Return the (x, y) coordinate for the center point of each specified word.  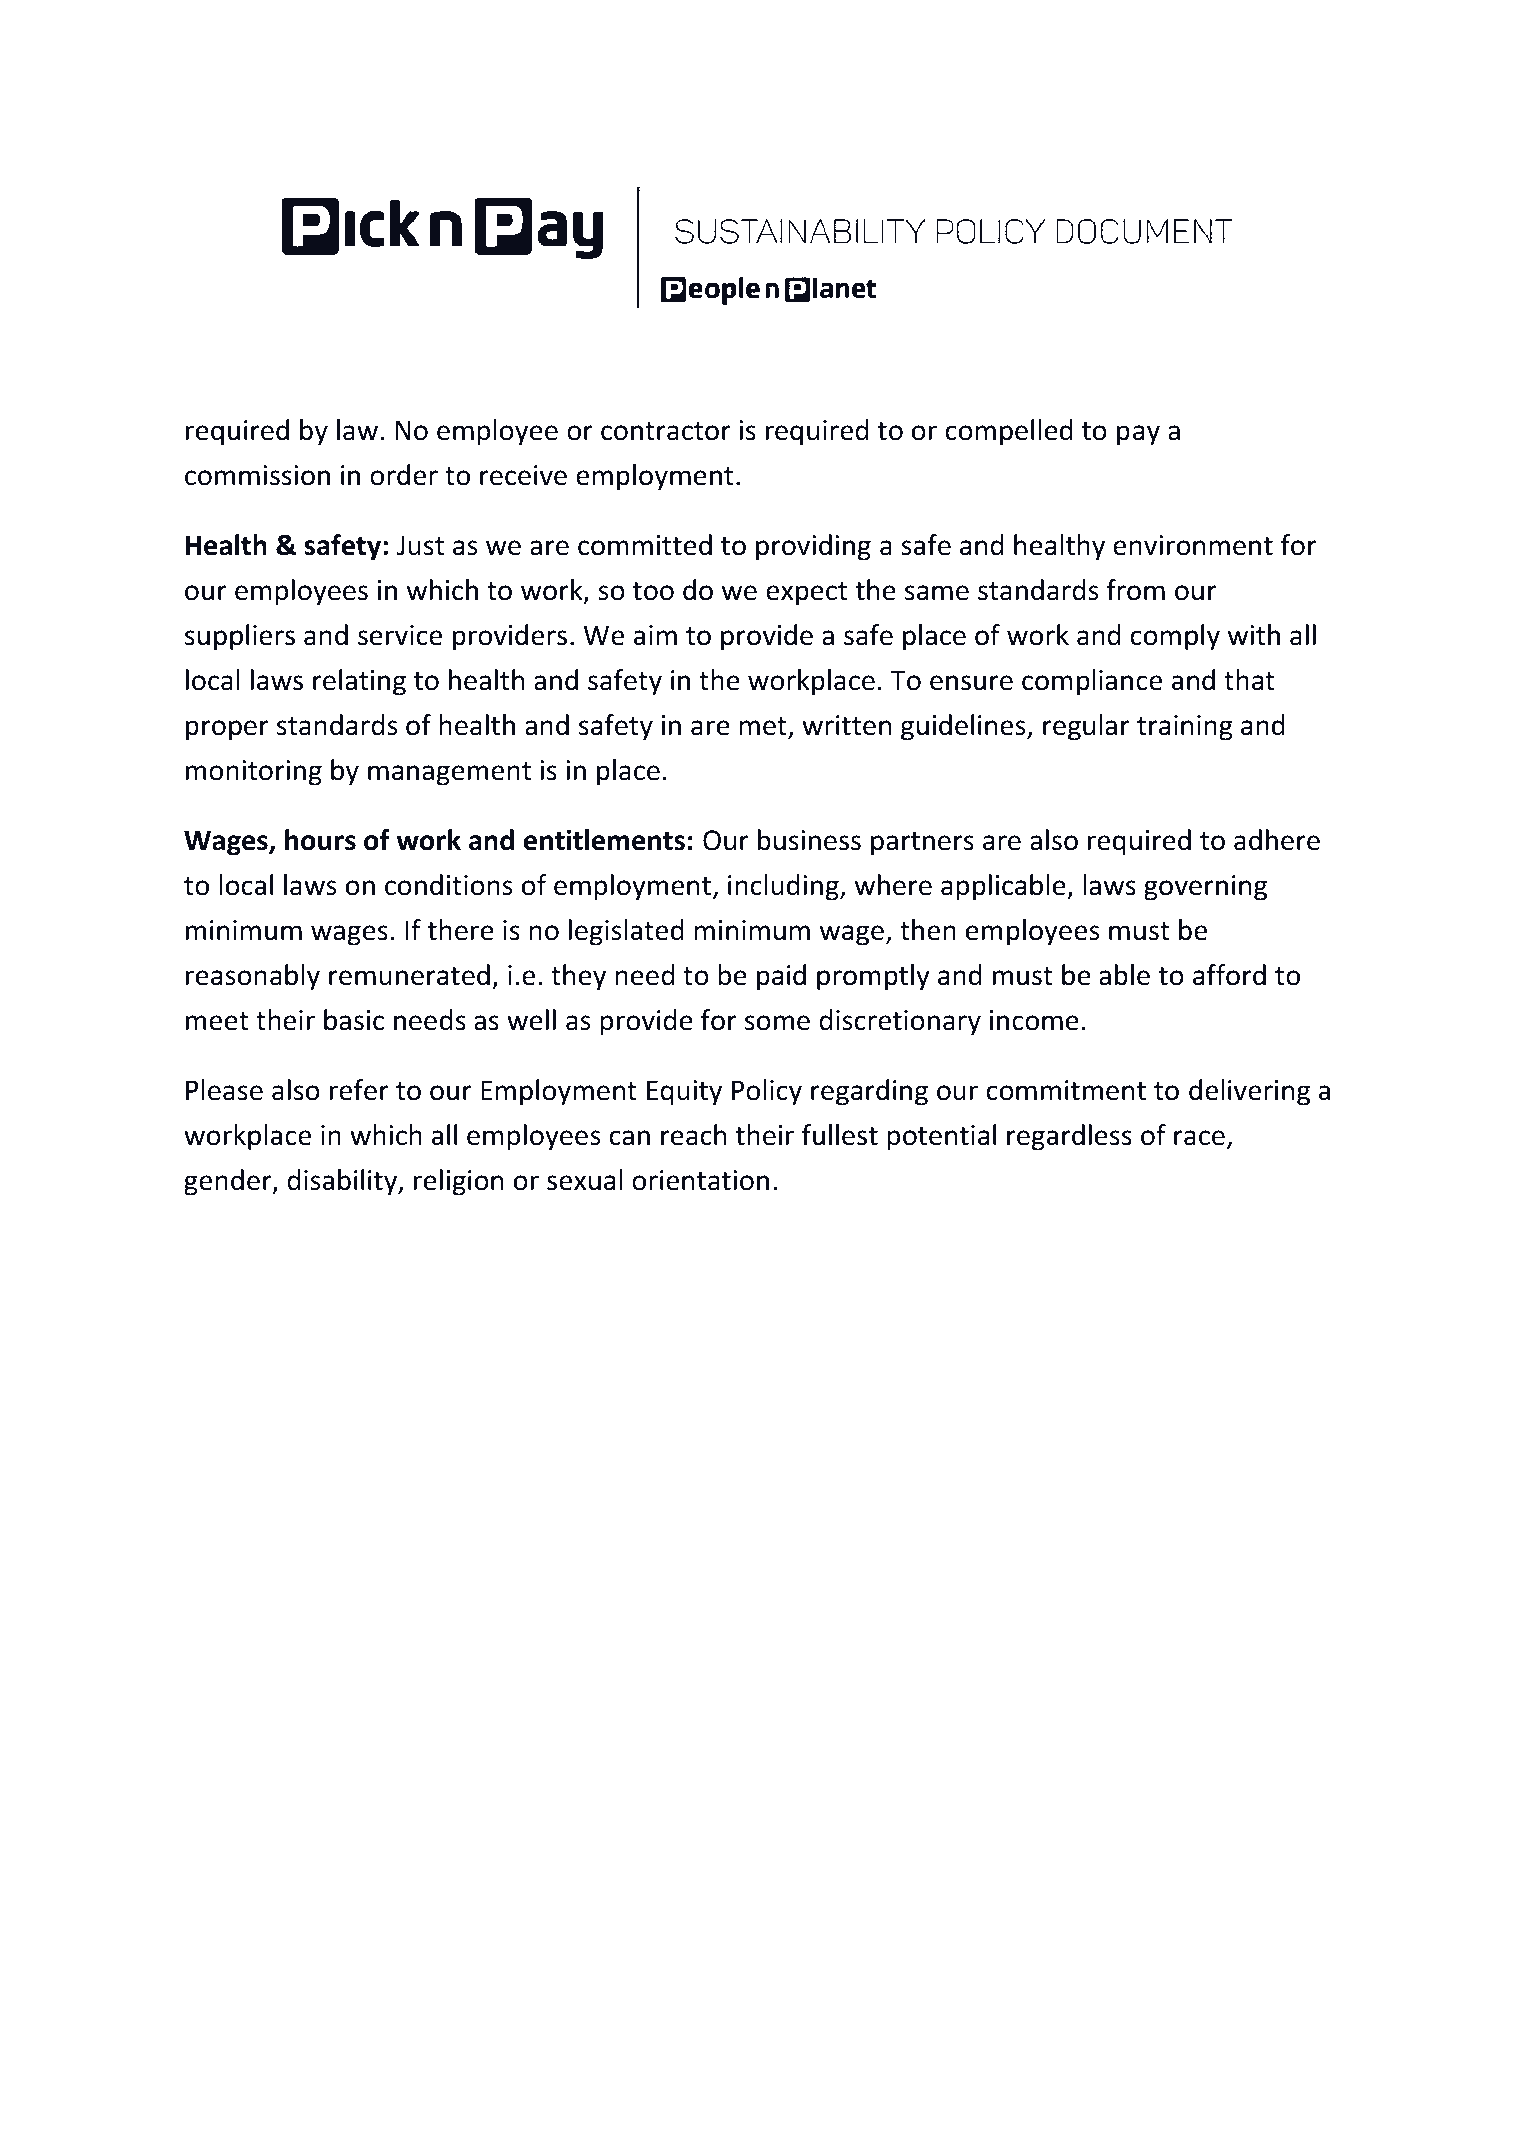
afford (1229, 975)
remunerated (409, 975)
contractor (666, 431)
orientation (700, 1180)
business (809, 840)
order (404, 475)
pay (1138, 435)
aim (655, 635)
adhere (1277, 840)
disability (343, 1182)
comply (1175, 637)
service (400, 635)
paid (781, 977)
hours (320, 840)
